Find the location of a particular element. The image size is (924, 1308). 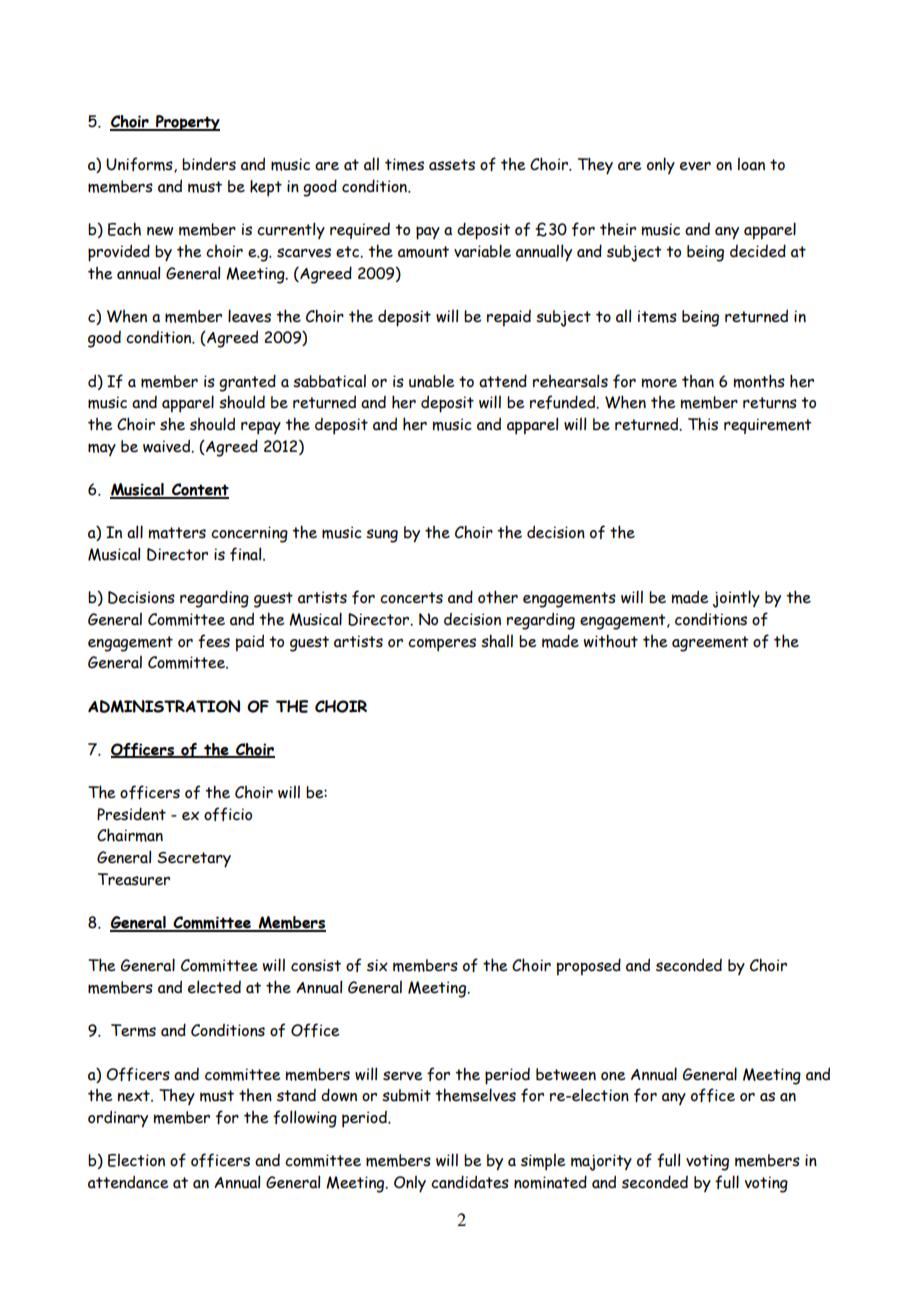

six is located at coordinates (377, 965).
